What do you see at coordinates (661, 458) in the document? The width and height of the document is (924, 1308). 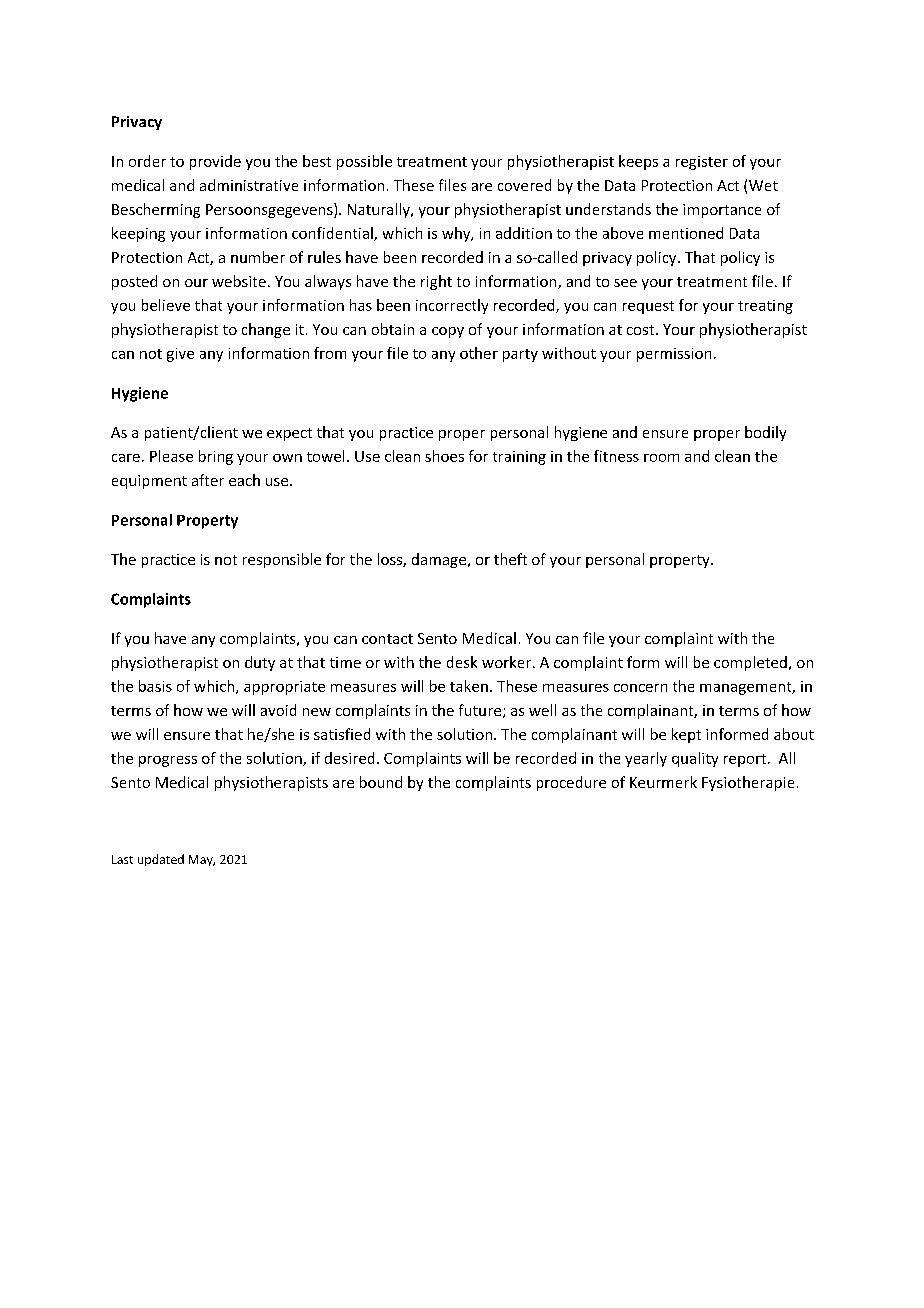 I see `room` at bounding box center [661, 458].
